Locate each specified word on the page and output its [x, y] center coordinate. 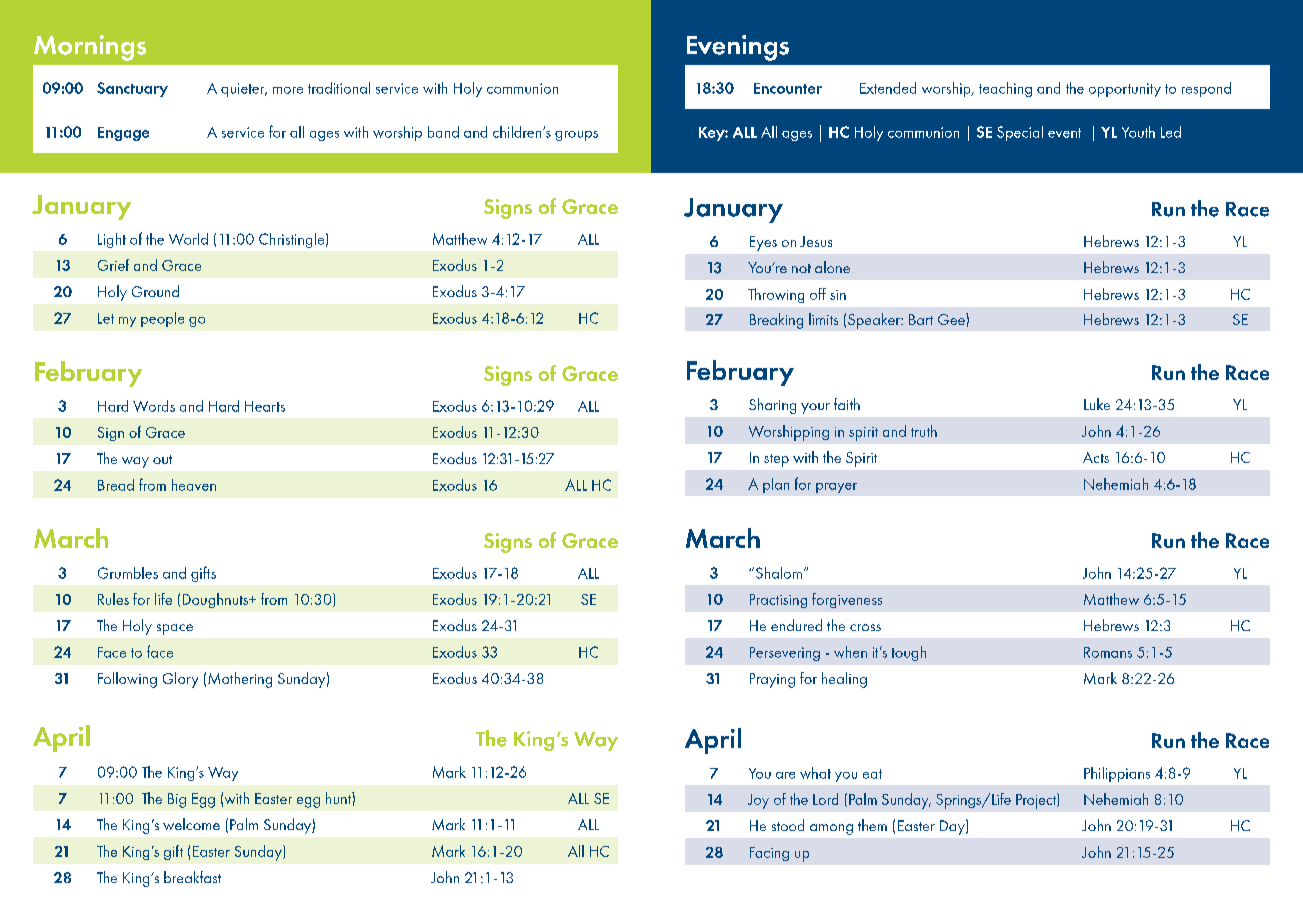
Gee [952, 319]
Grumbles [128, 573]
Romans [1108, 652]
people [162, 319]
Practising [778, 601]
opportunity [1125, 90]
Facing [769, 854]
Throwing [776, 295]
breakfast [192, 877]
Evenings [738, 48]
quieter [244, 90]
